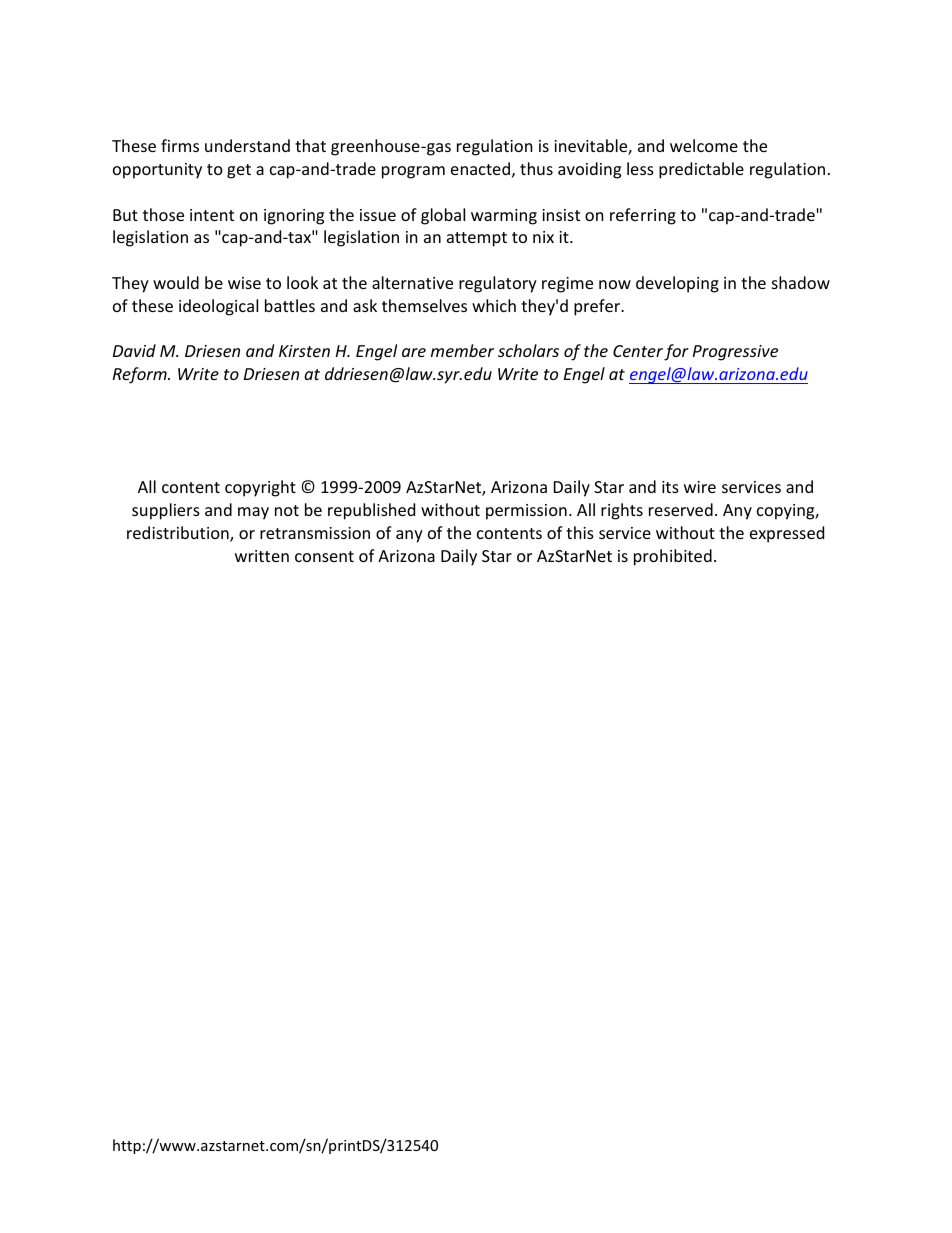  I want to click on this, so click(580, 532).
